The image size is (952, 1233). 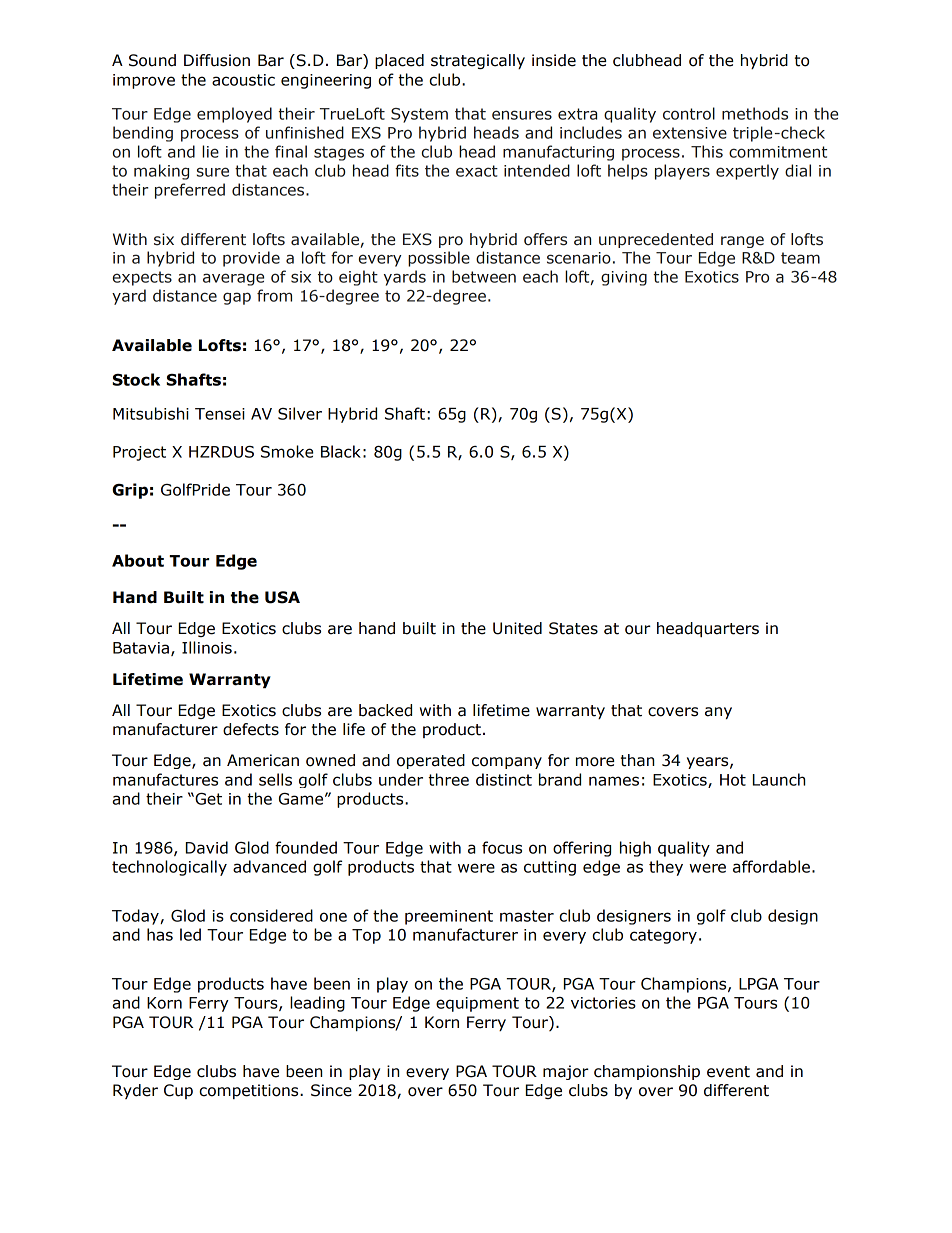 I want to click on control, so click(x=689, y=113).
